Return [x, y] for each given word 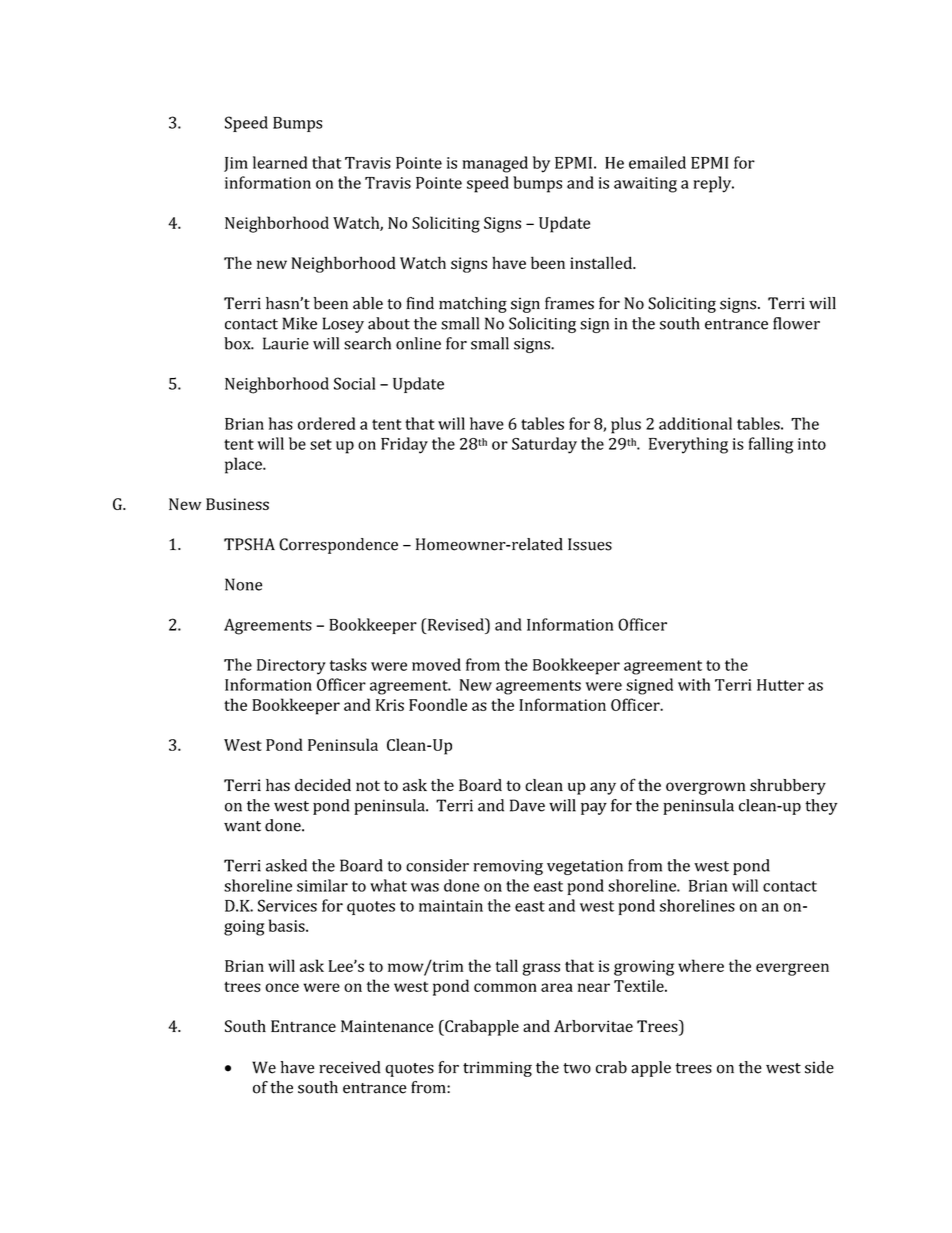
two [577, 1068]
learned [280, 162]
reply [713, 184]
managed [495, 164]
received [350, 1067]
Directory [291, 667]
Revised [455, 624]
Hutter [780, 685]
